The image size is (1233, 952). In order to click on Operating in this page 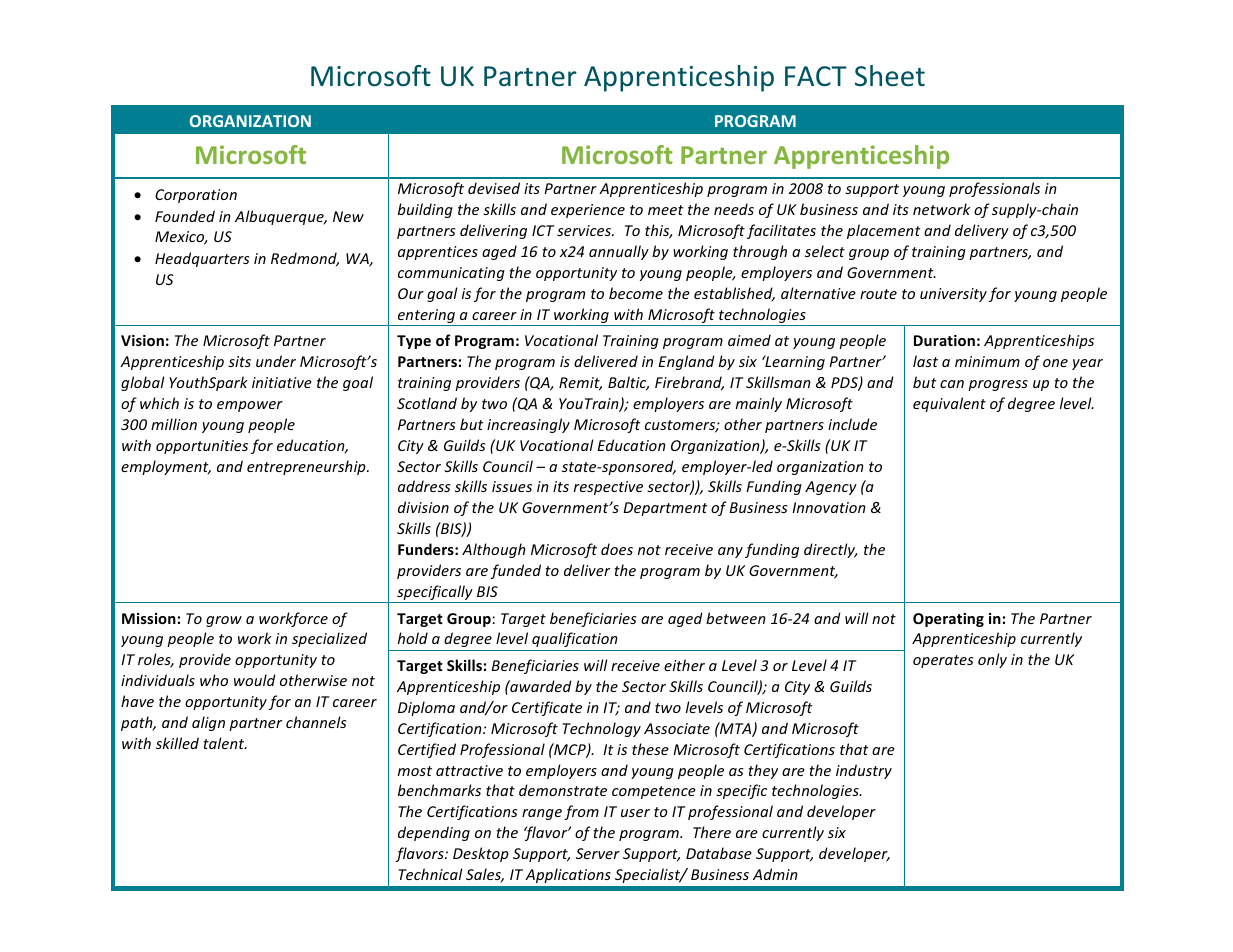, I will do `click(948, 620)`.
